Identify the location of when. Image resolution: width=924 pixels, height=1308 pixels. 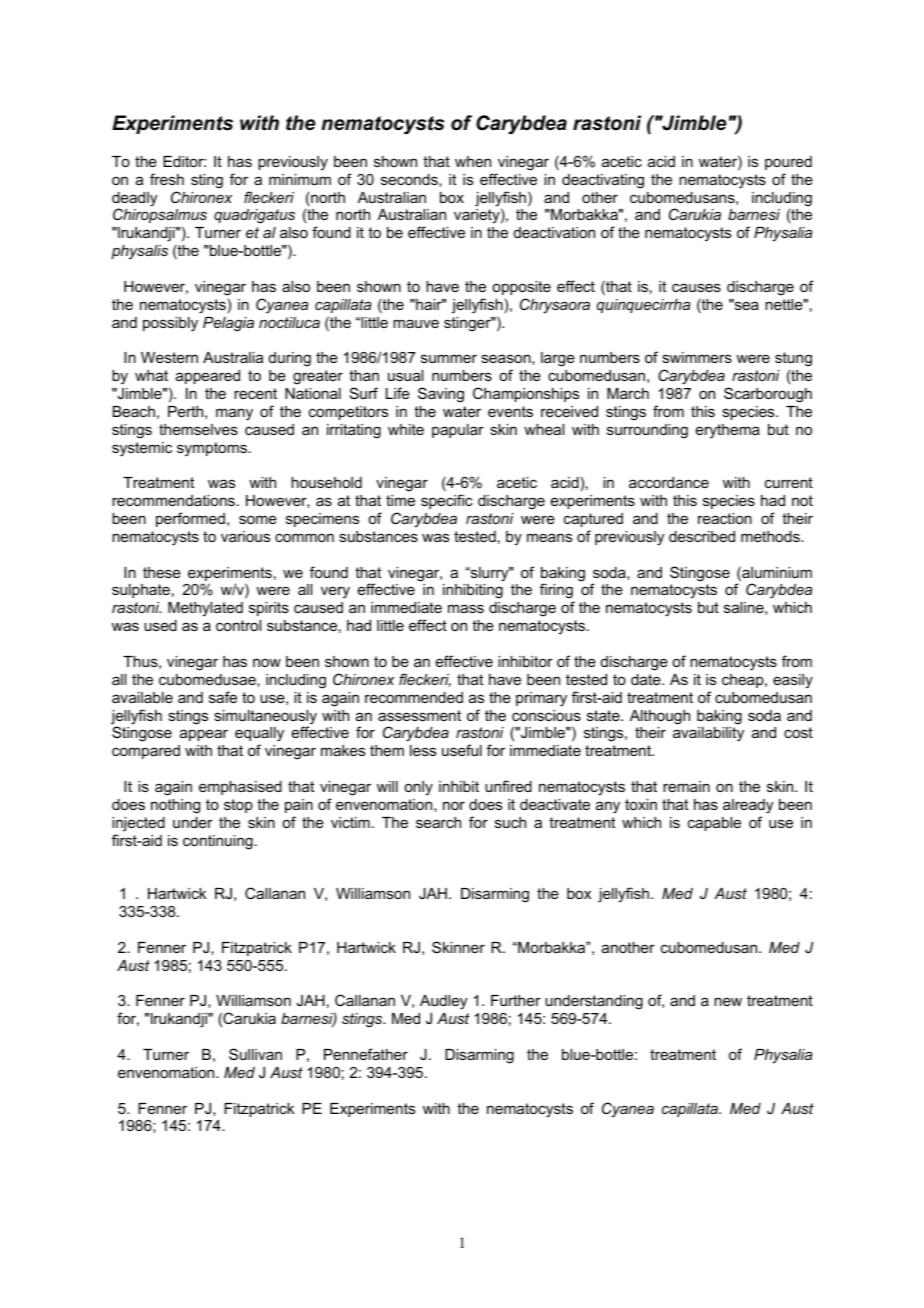
(473, 161).
